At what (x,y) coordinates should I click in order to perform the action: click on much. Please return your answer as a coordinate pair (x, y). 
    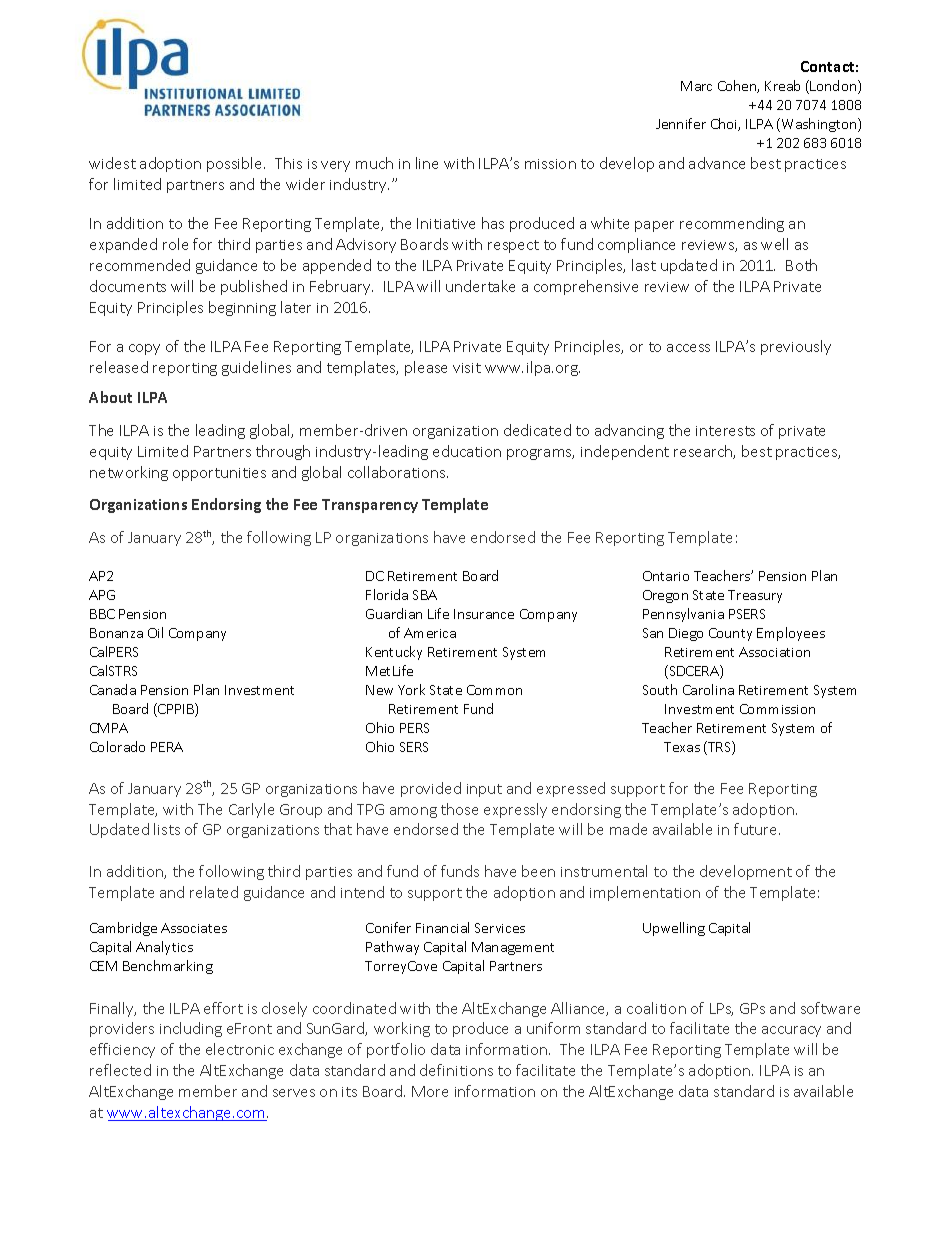
    Looking at the image, I should click on (374, 163).
